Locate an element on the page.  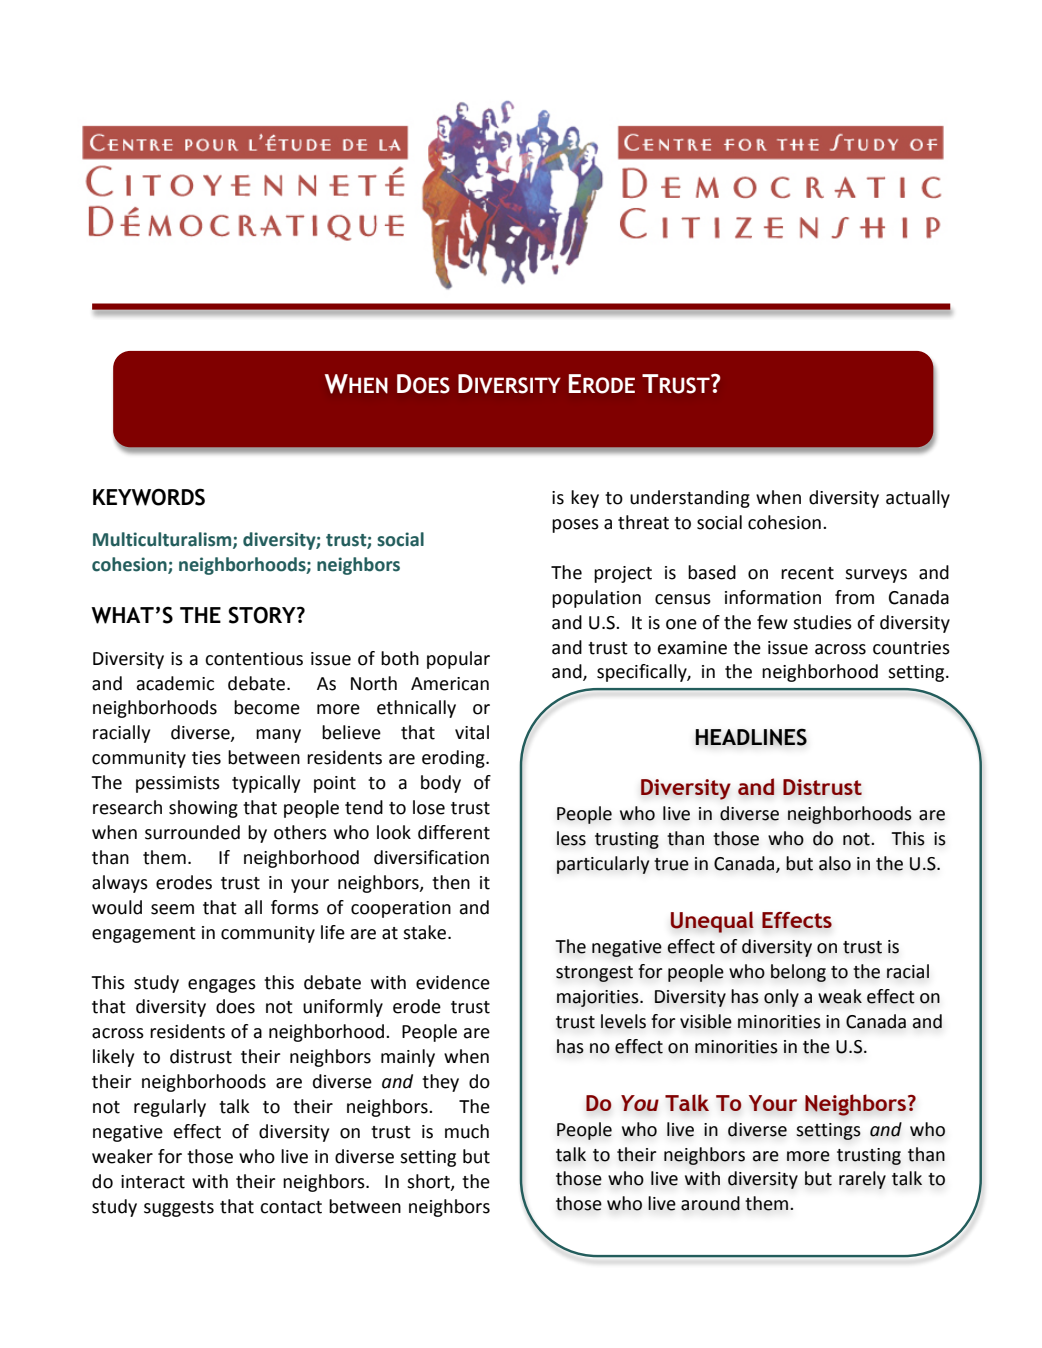
seem is located at coordinates (172, 909).
